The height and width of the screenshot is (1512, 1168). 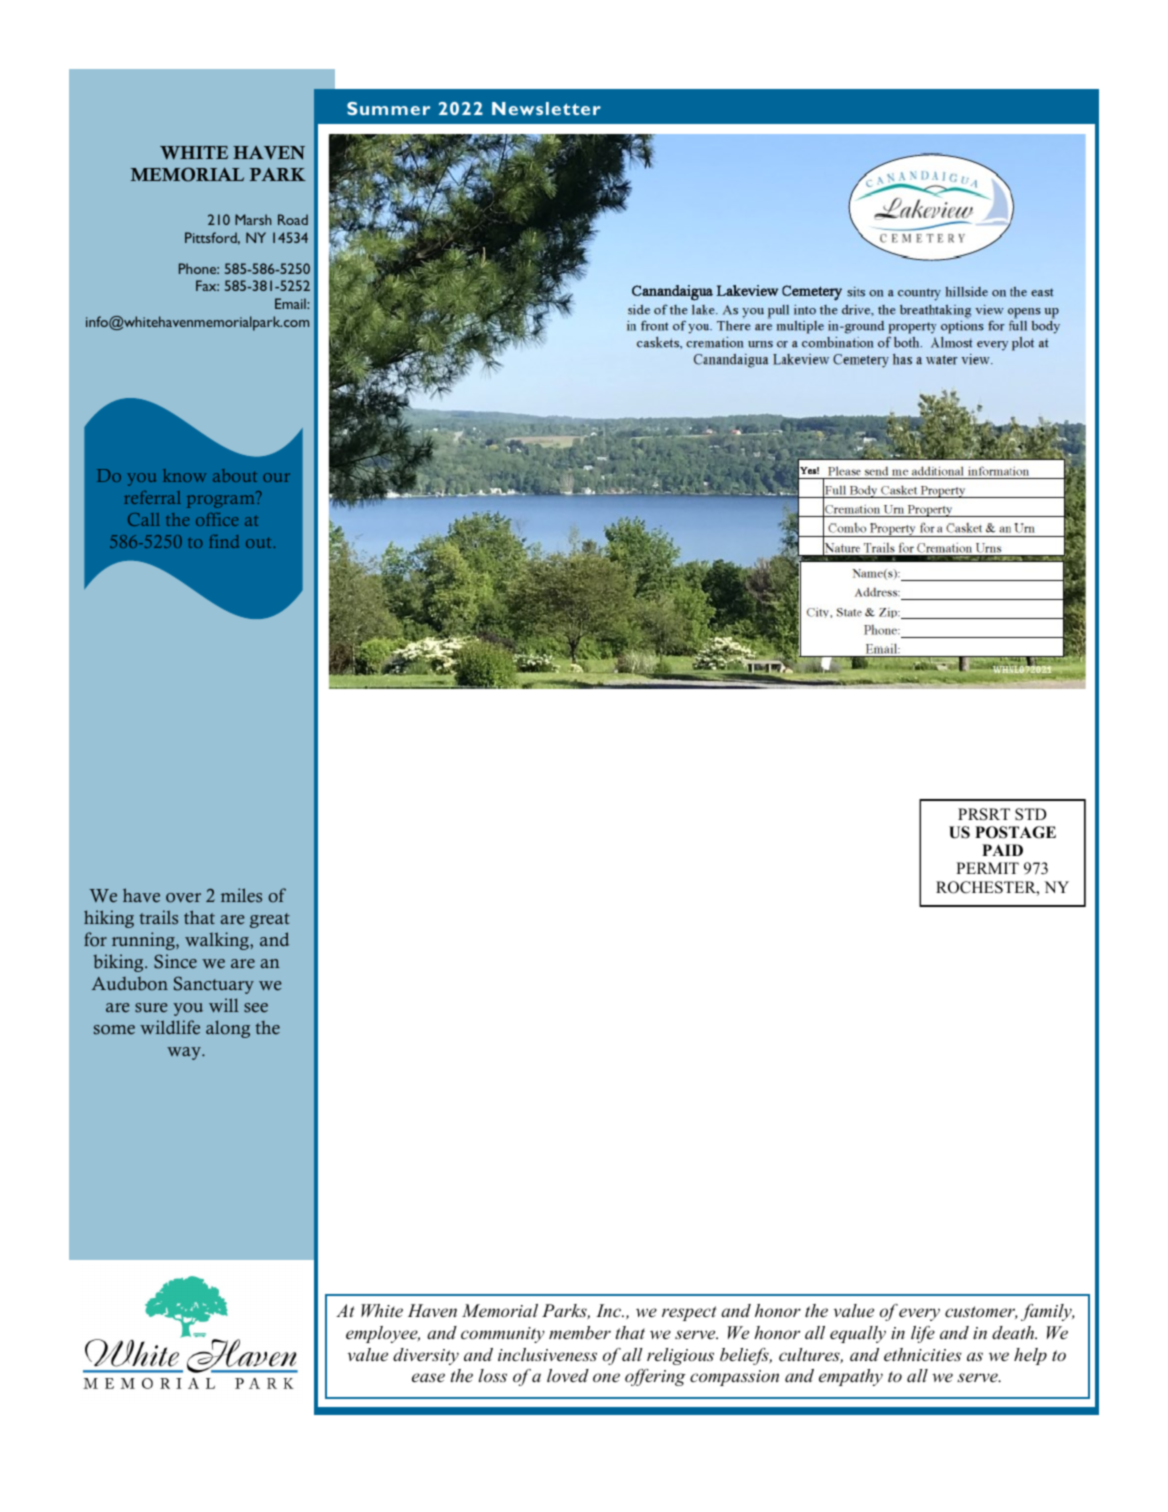 I want to click on POSTAGE, so click(x=1015, y=832).
